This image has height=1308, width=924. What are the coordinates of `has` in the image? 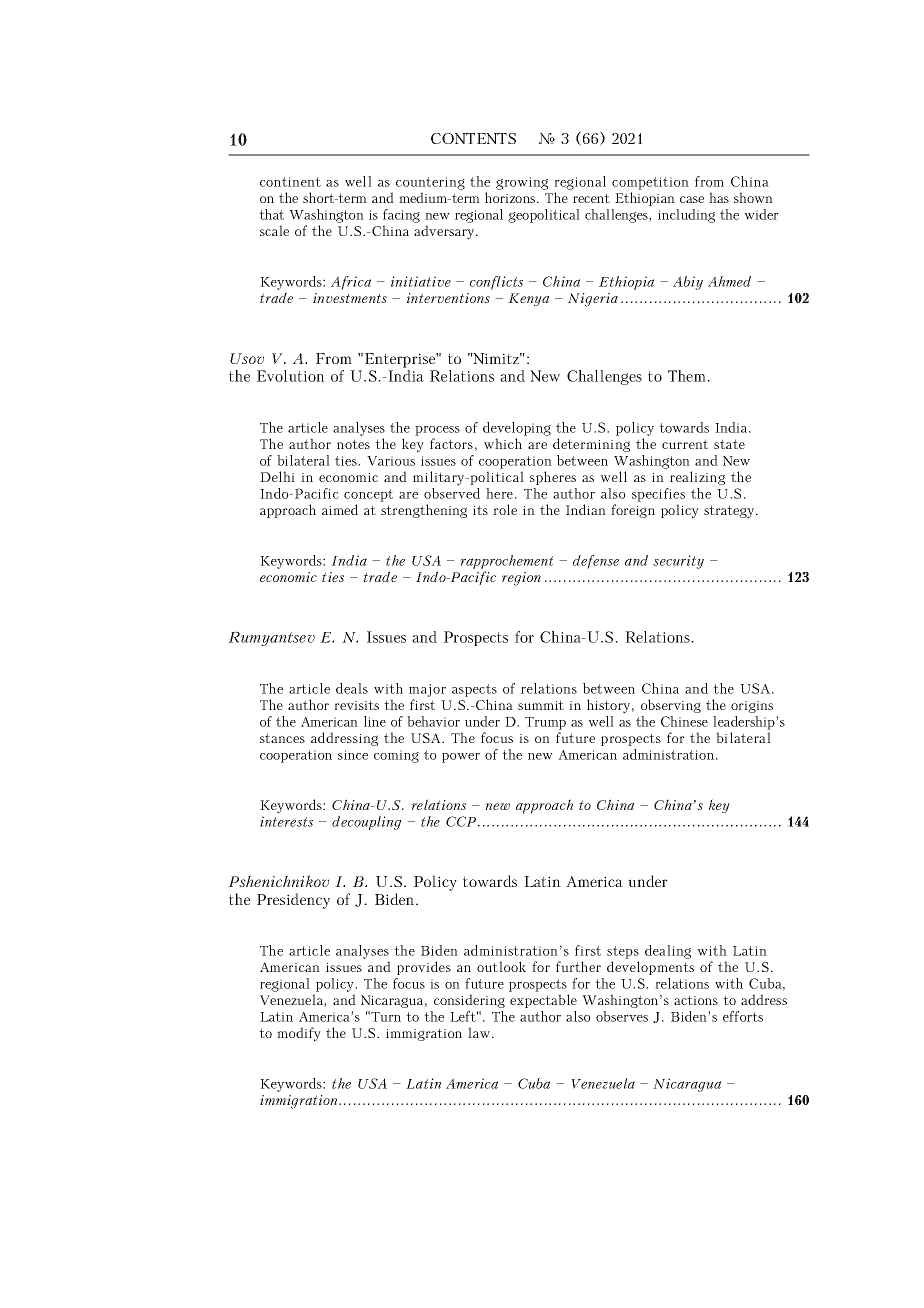 It's located at (719, 197).
